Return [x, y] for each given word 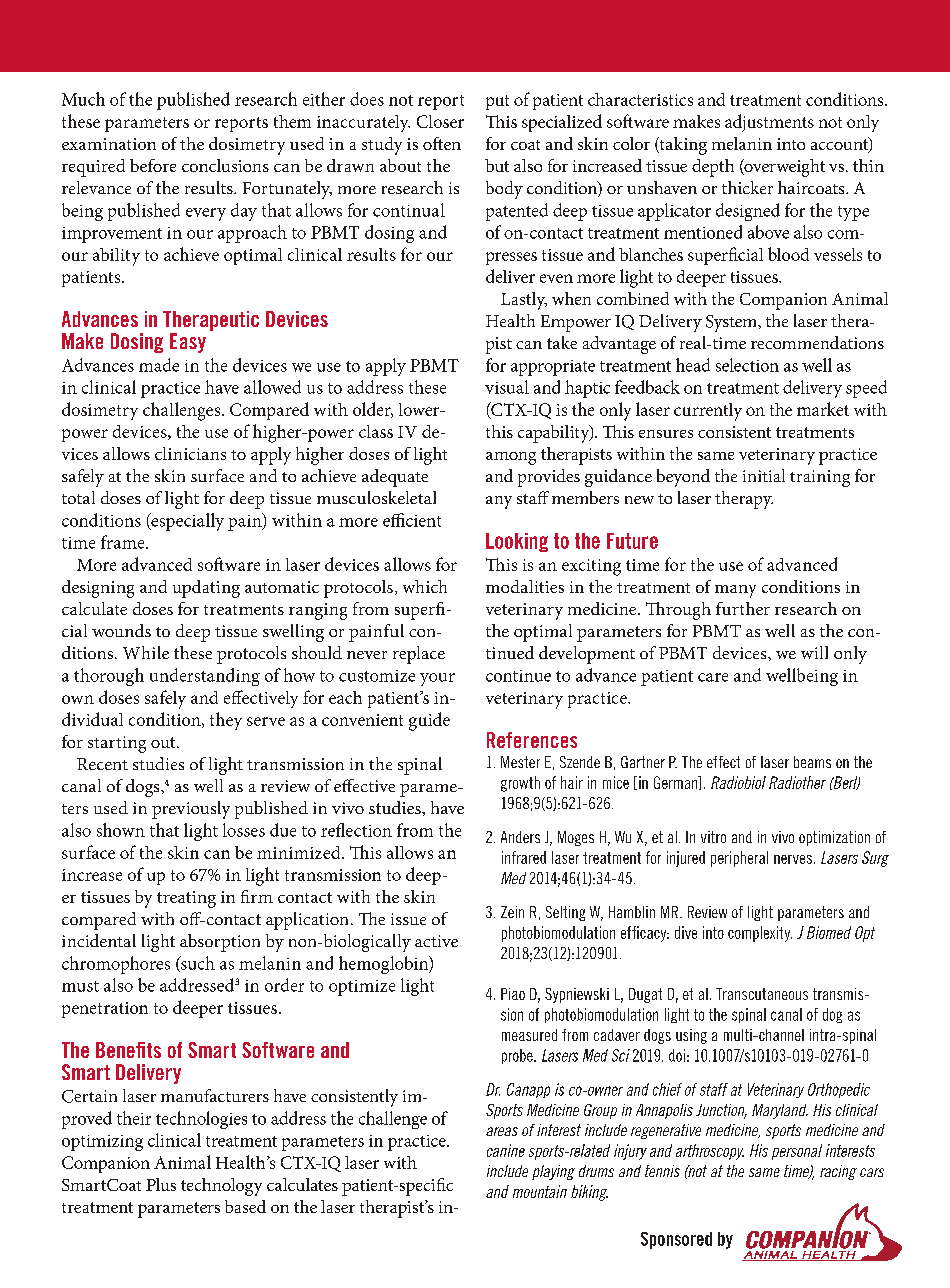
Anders [520, 837]
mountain [540, 1191]
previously [191, 810]
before [153, 165]
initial [764, 475]
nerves [793, 859]
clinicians [190, 453]
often [442, 143]
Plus [161, 1184]
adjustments [769, 123]
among [511, 458]
